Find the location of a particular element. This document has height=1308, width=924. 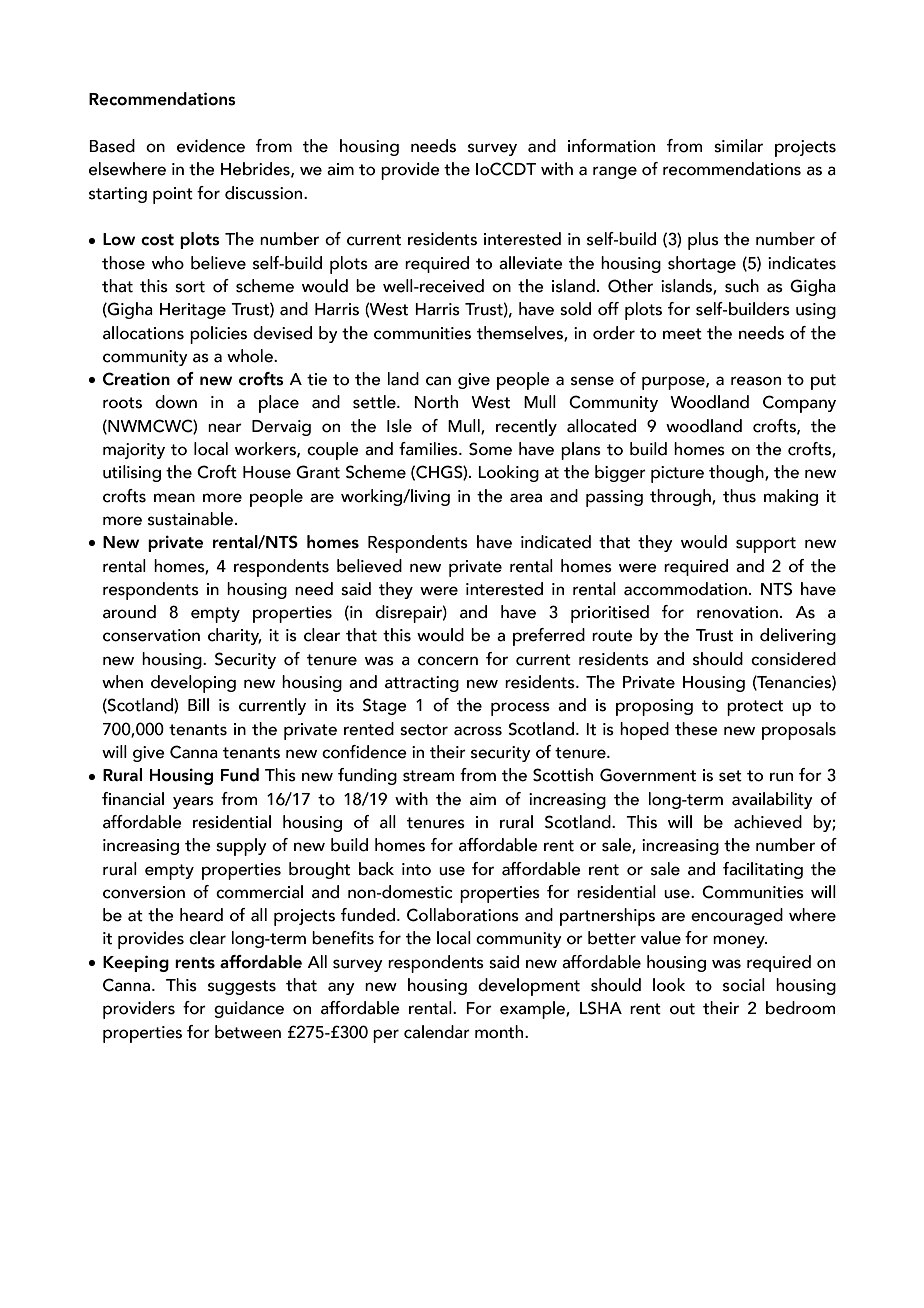

near is located at coordinates (225, 428).
